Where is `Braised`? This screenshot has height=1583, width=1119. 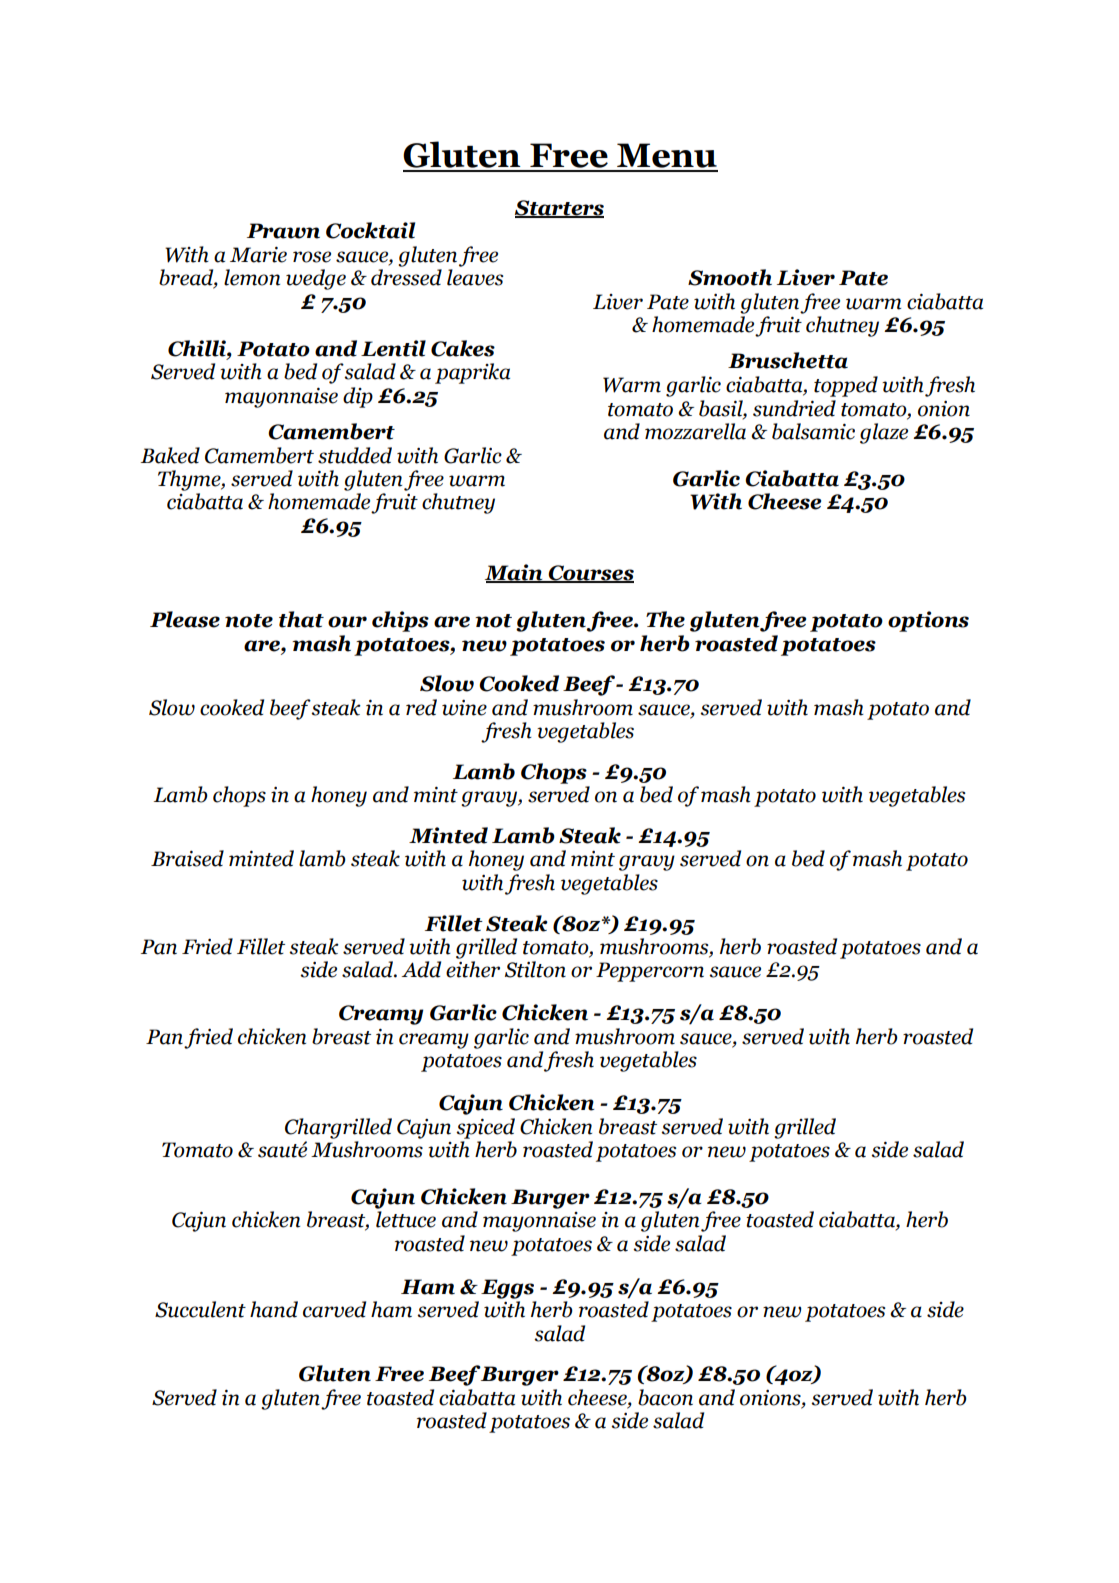
Braised is located at coordinates (187, 858).
